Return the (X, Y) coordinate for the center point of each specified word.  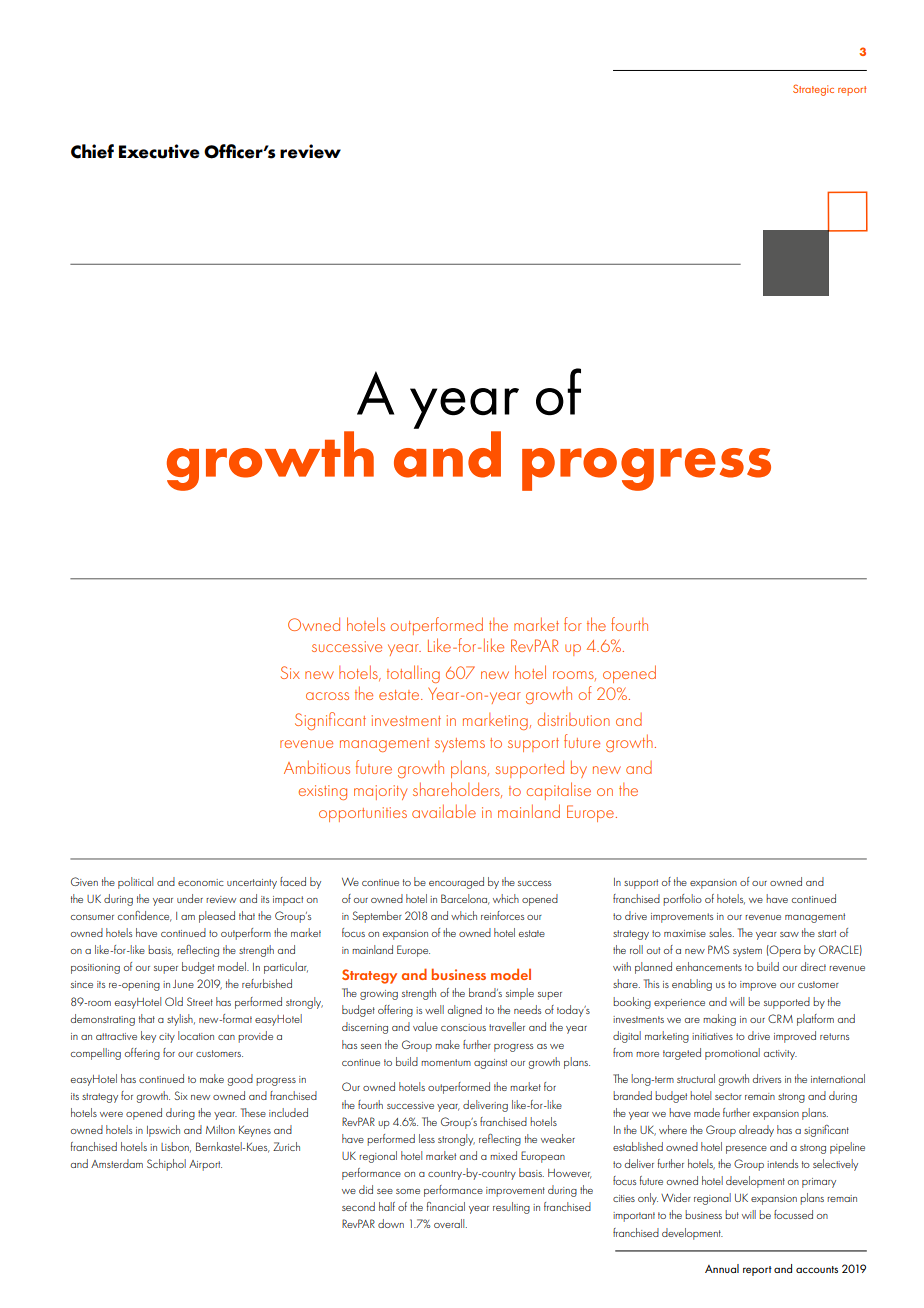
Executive (159, 151)
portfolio (682, 900)
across (327, 696)
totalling (413, 674)
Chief (92, 151)
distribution (573, 719)
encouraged (456, 883)
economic (201, 882)
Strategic (813, 90)
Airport (205, 1165)
